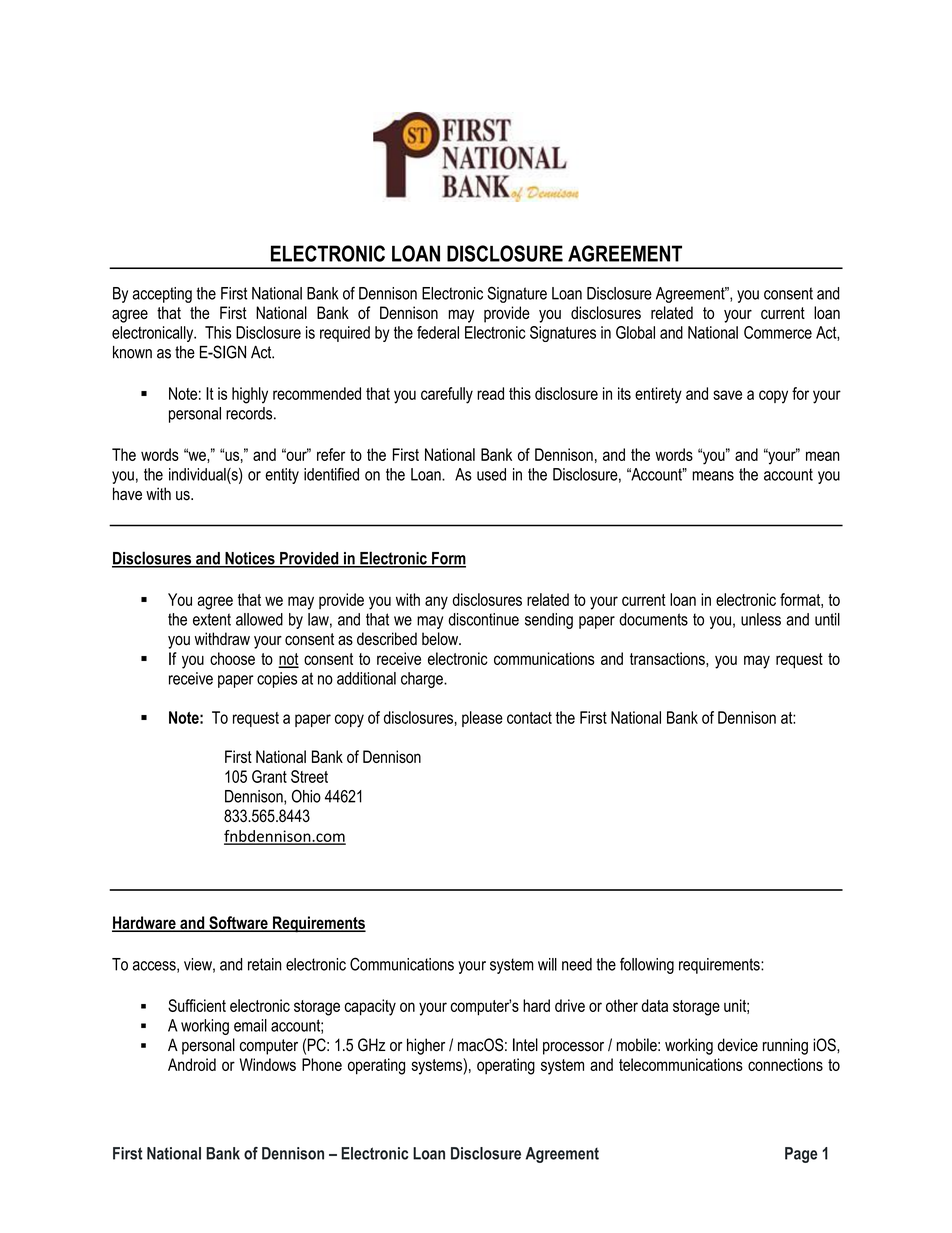 Image resolution: width=952 pixels, height=1233 pixels. Describe the element at coordinates (277, 680) in the image. I see `copies` at that location.
